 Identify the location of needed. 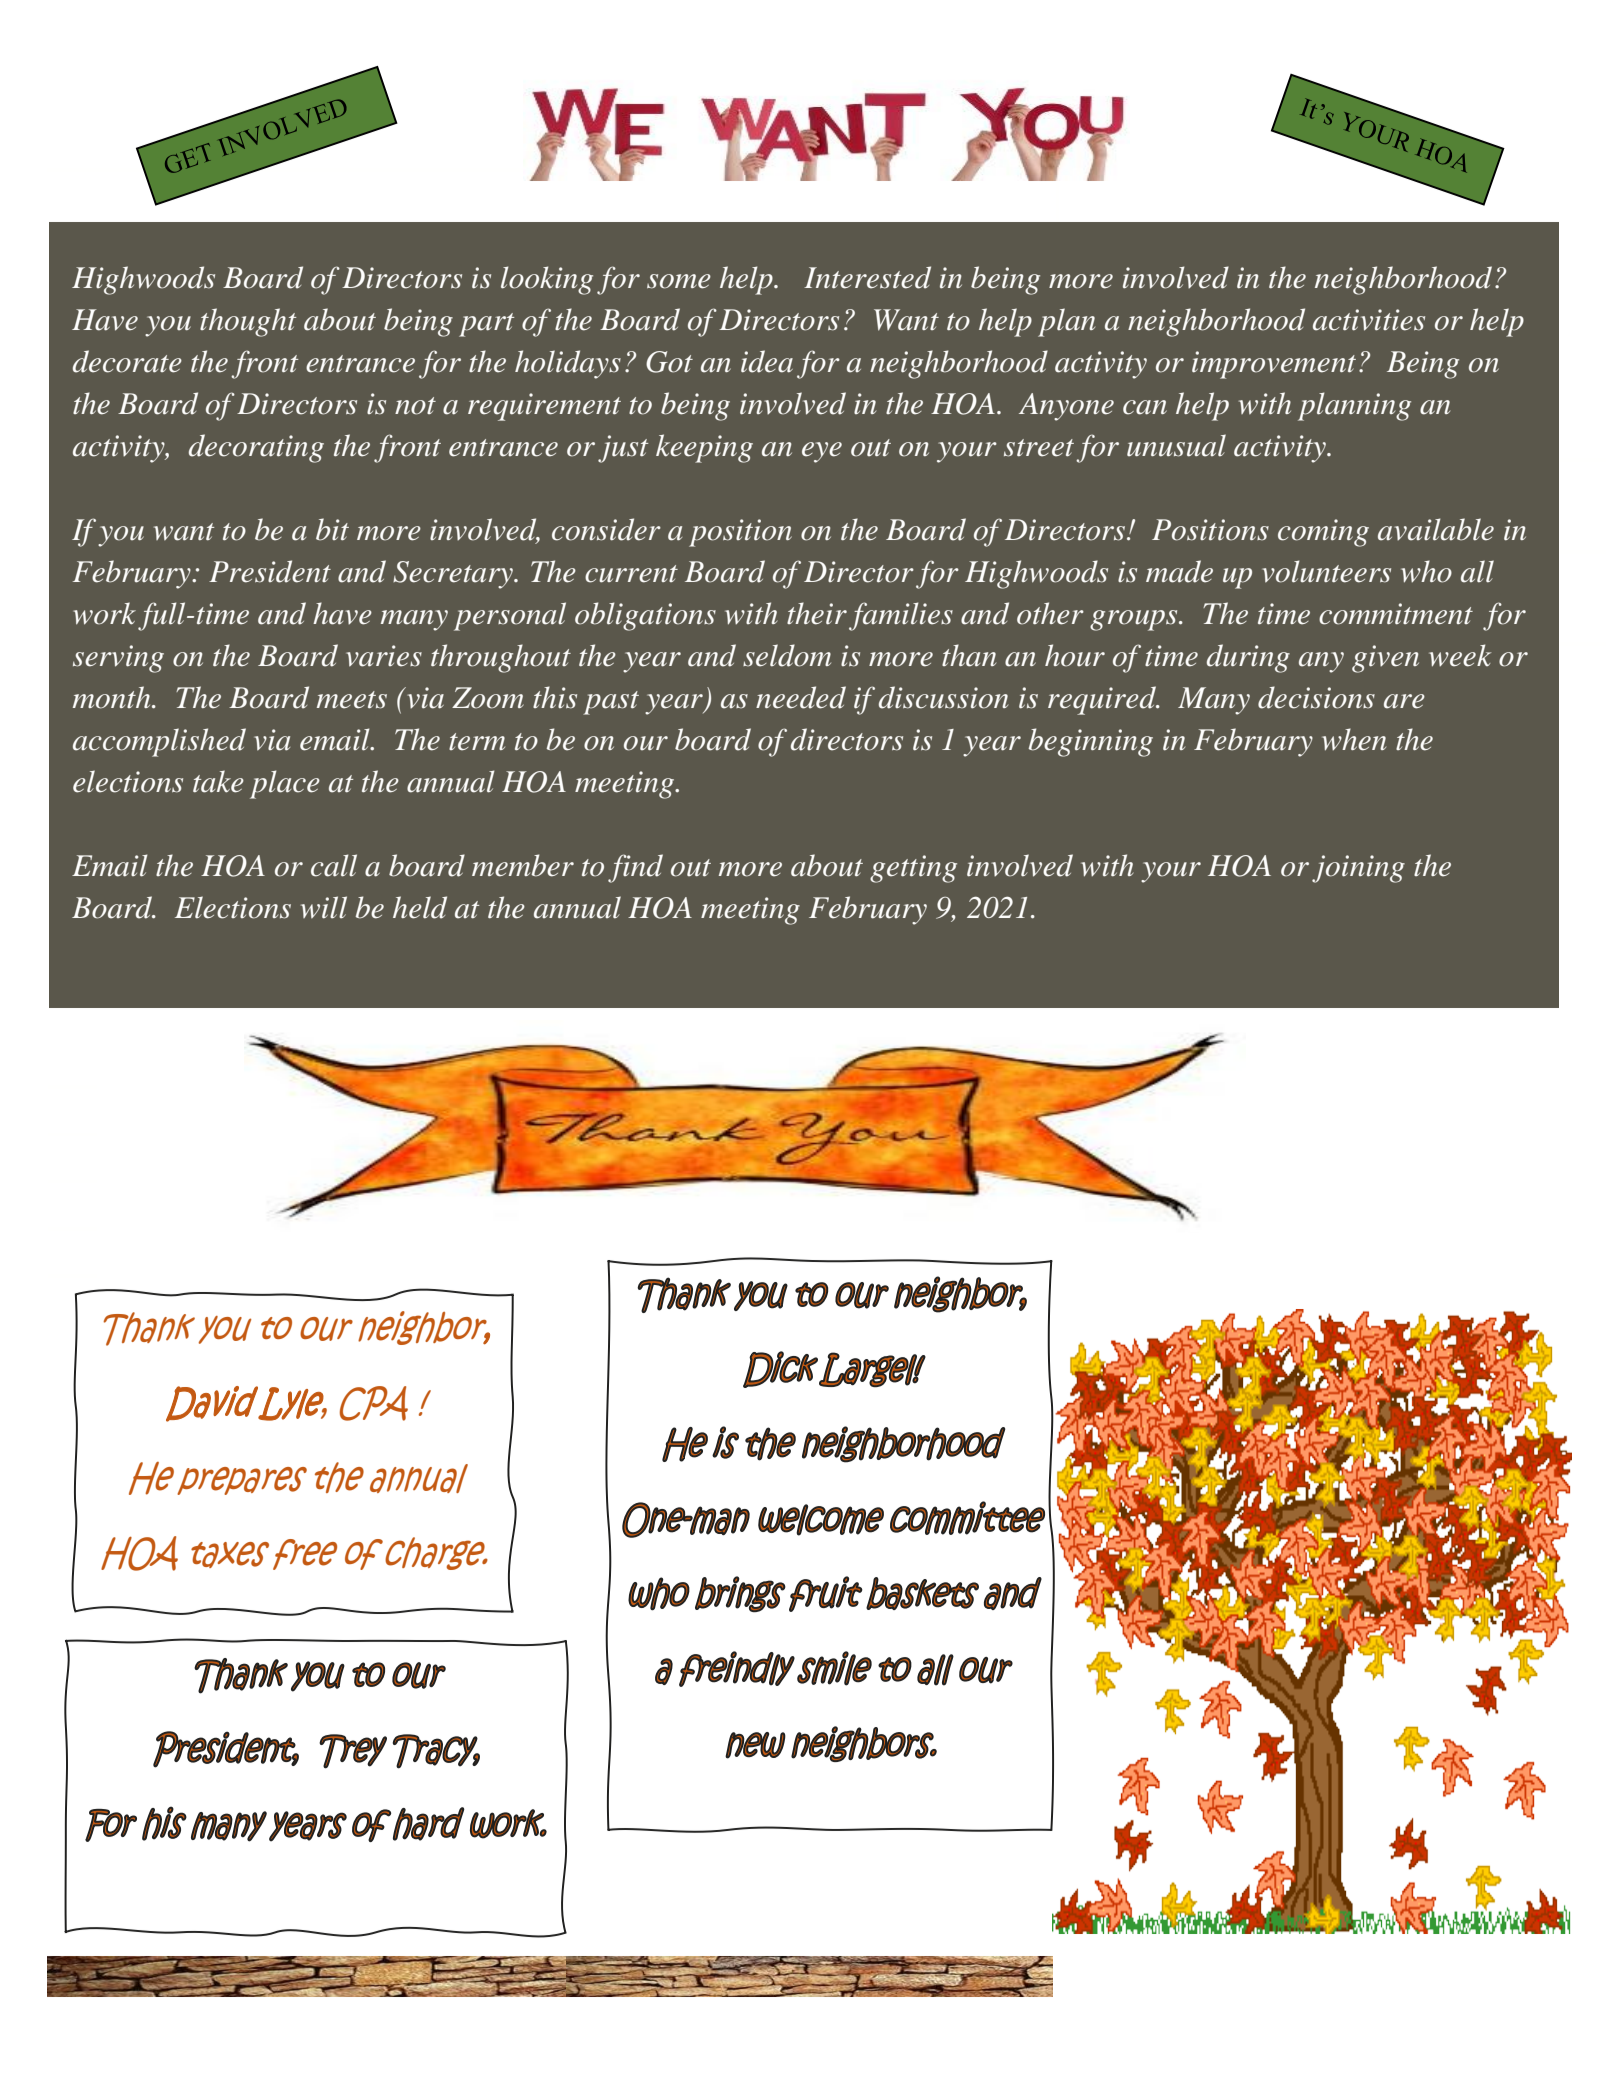
(801, 697).
